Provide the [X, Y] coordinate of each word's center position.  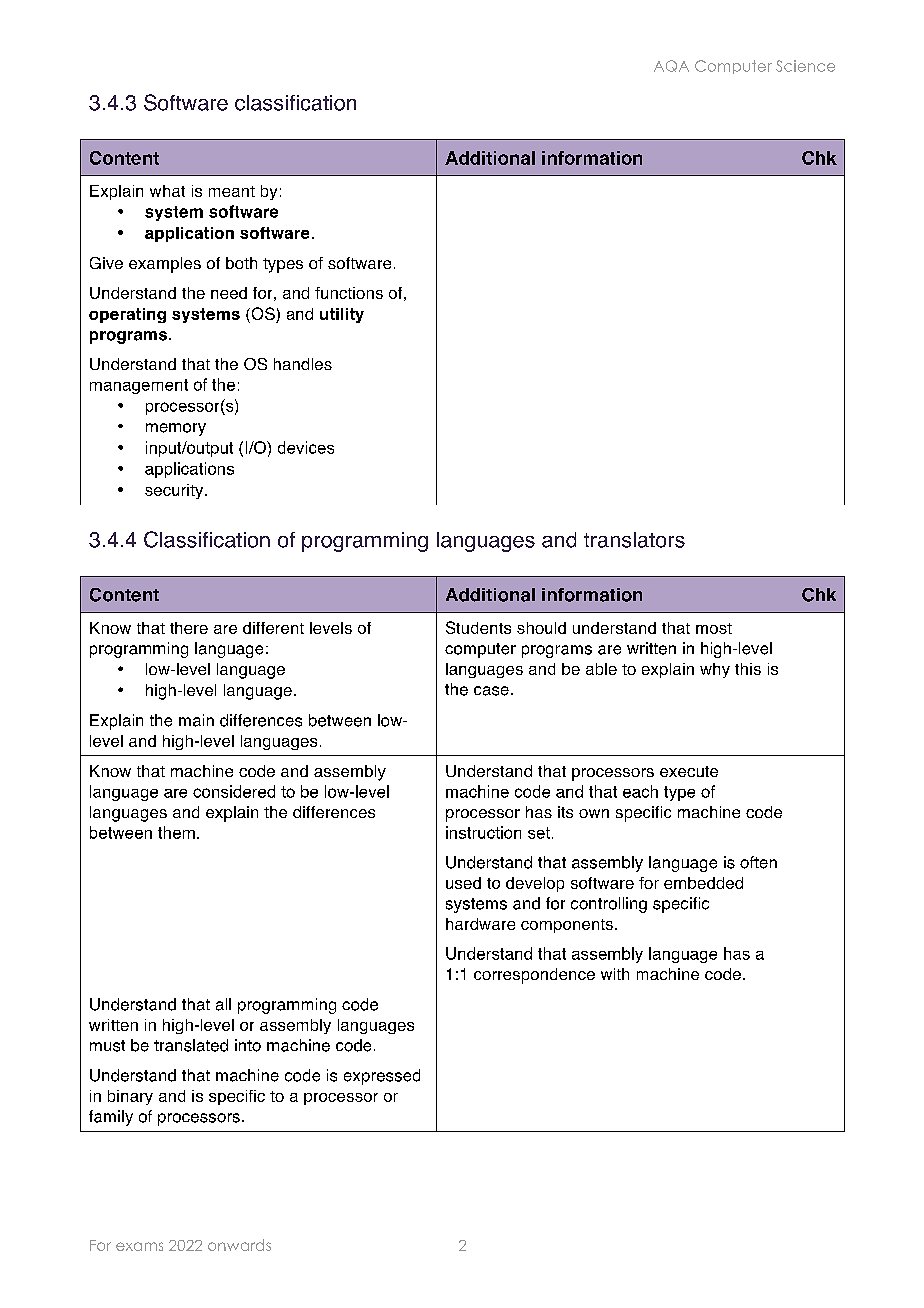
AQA [671, 66]
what [167, 191]
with [615, 974]
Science [805, 66]
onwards [239, 1245]
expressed [382, 1077]
